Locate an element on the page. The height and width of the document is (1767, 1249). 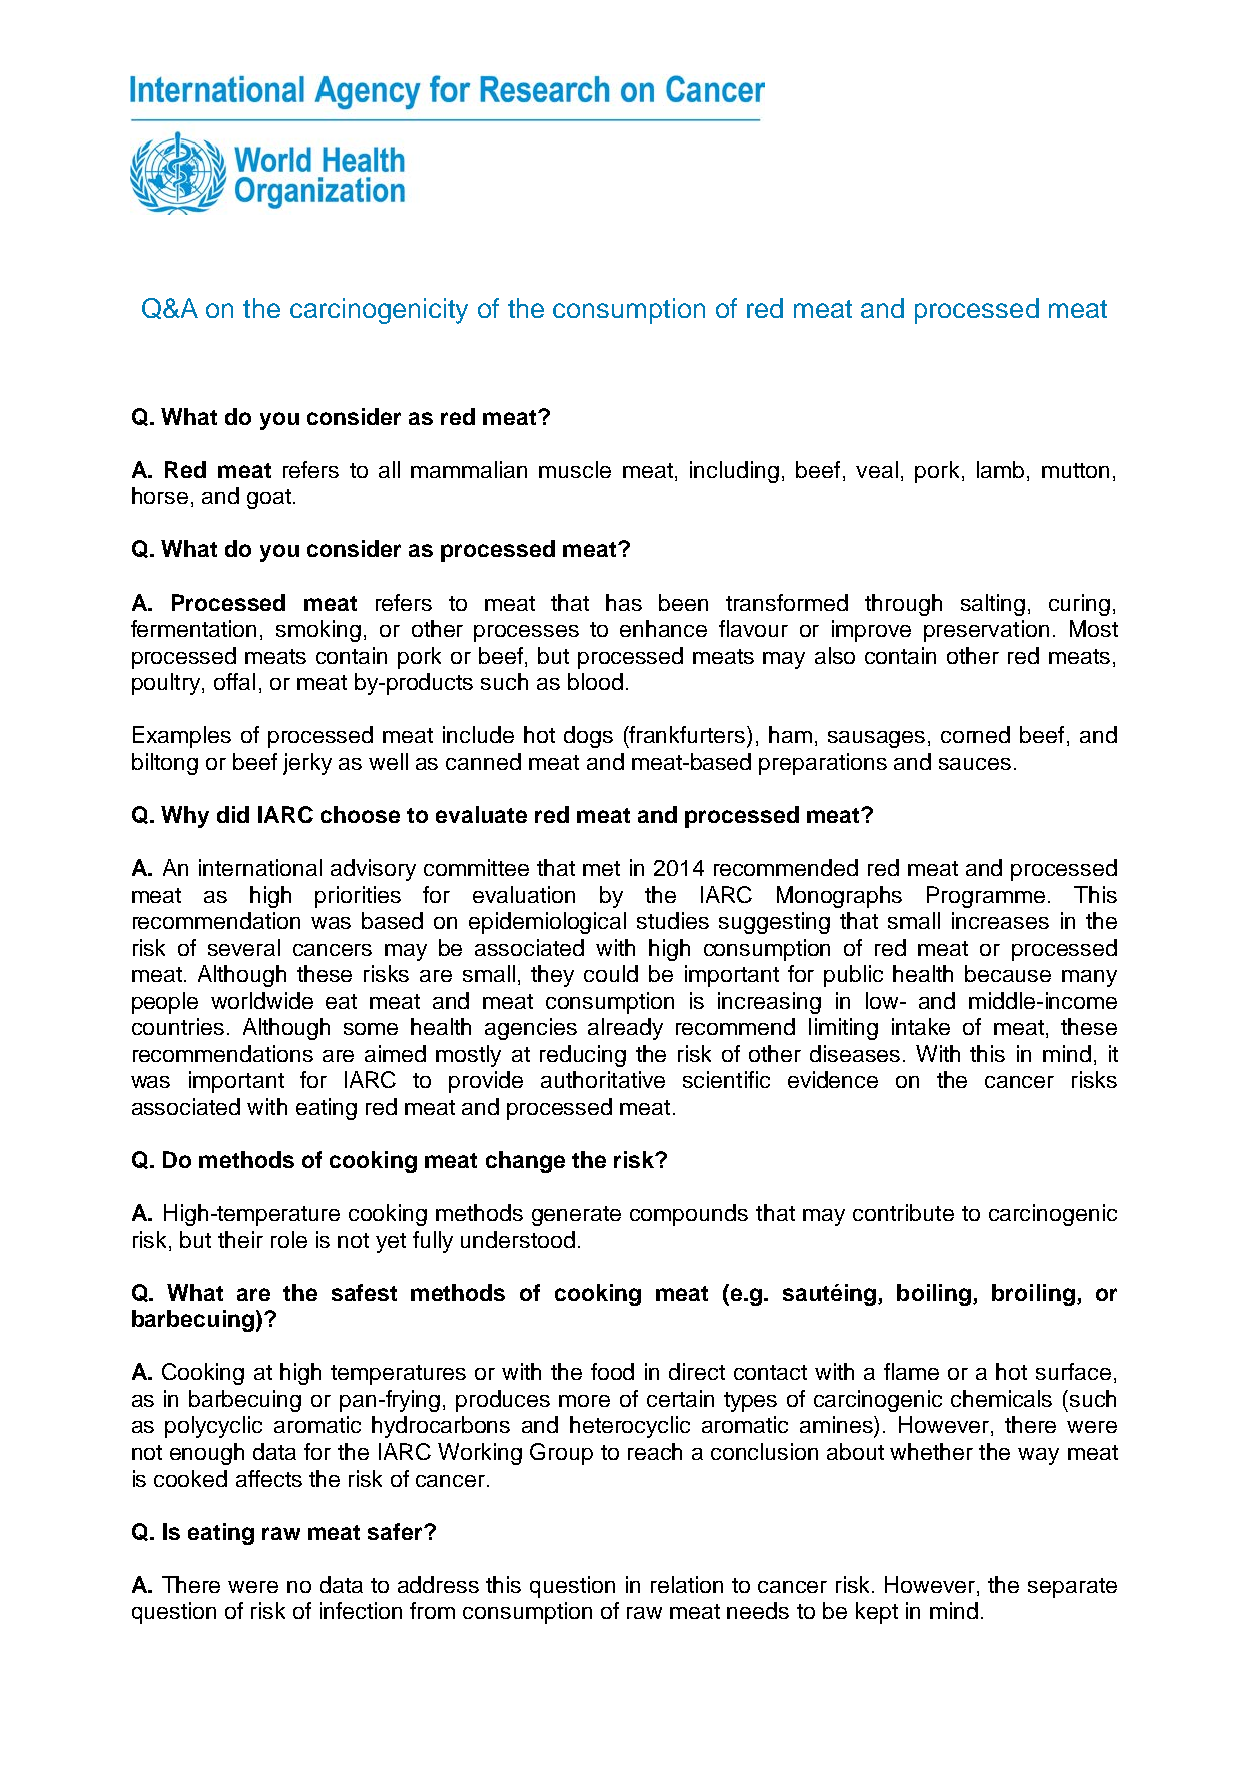
chemicals is located at coordinates (1001, 1398).
